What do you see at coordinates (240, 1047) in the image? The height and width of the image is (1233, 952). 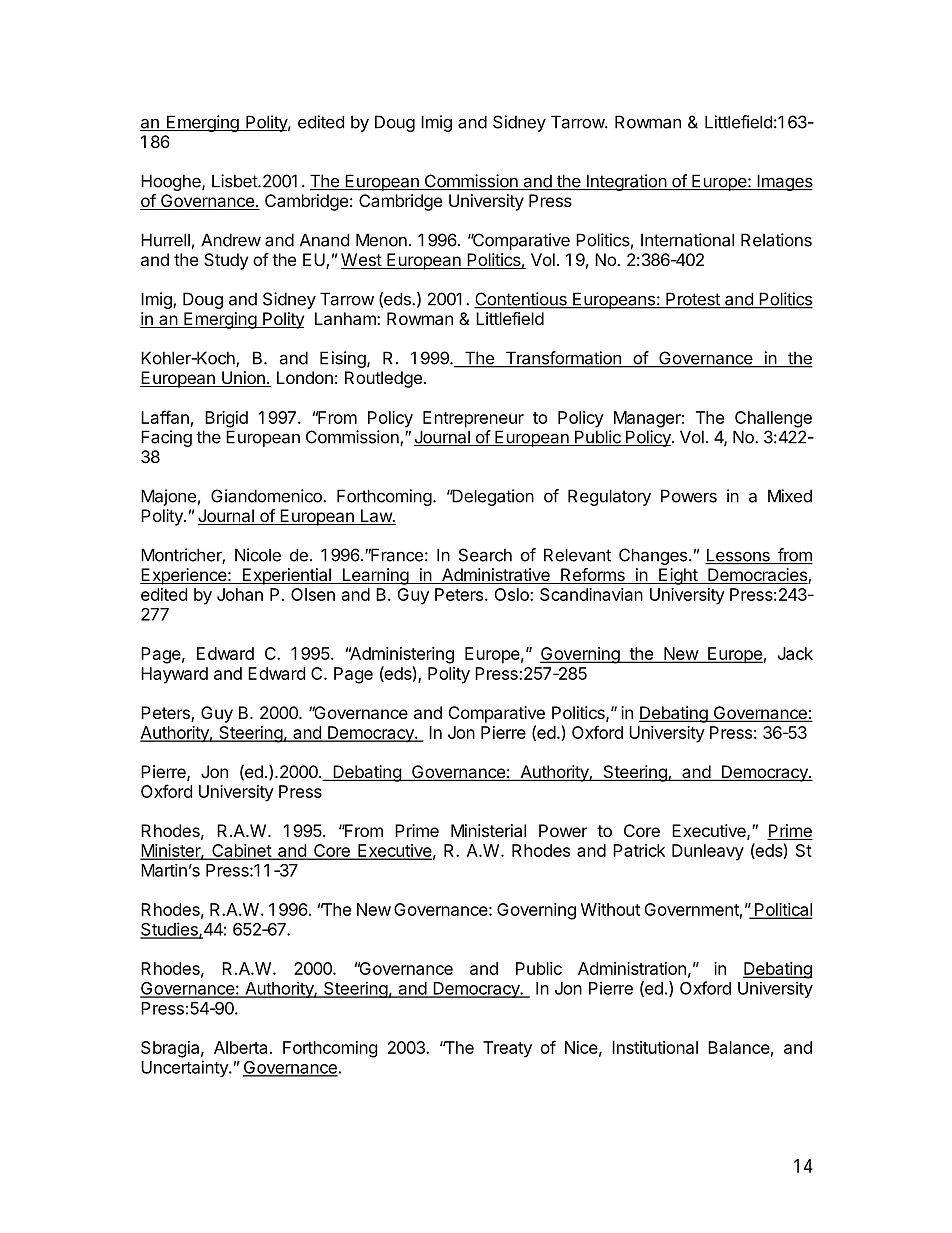 I see `Alberta` at bounding box center [240, 1047].
